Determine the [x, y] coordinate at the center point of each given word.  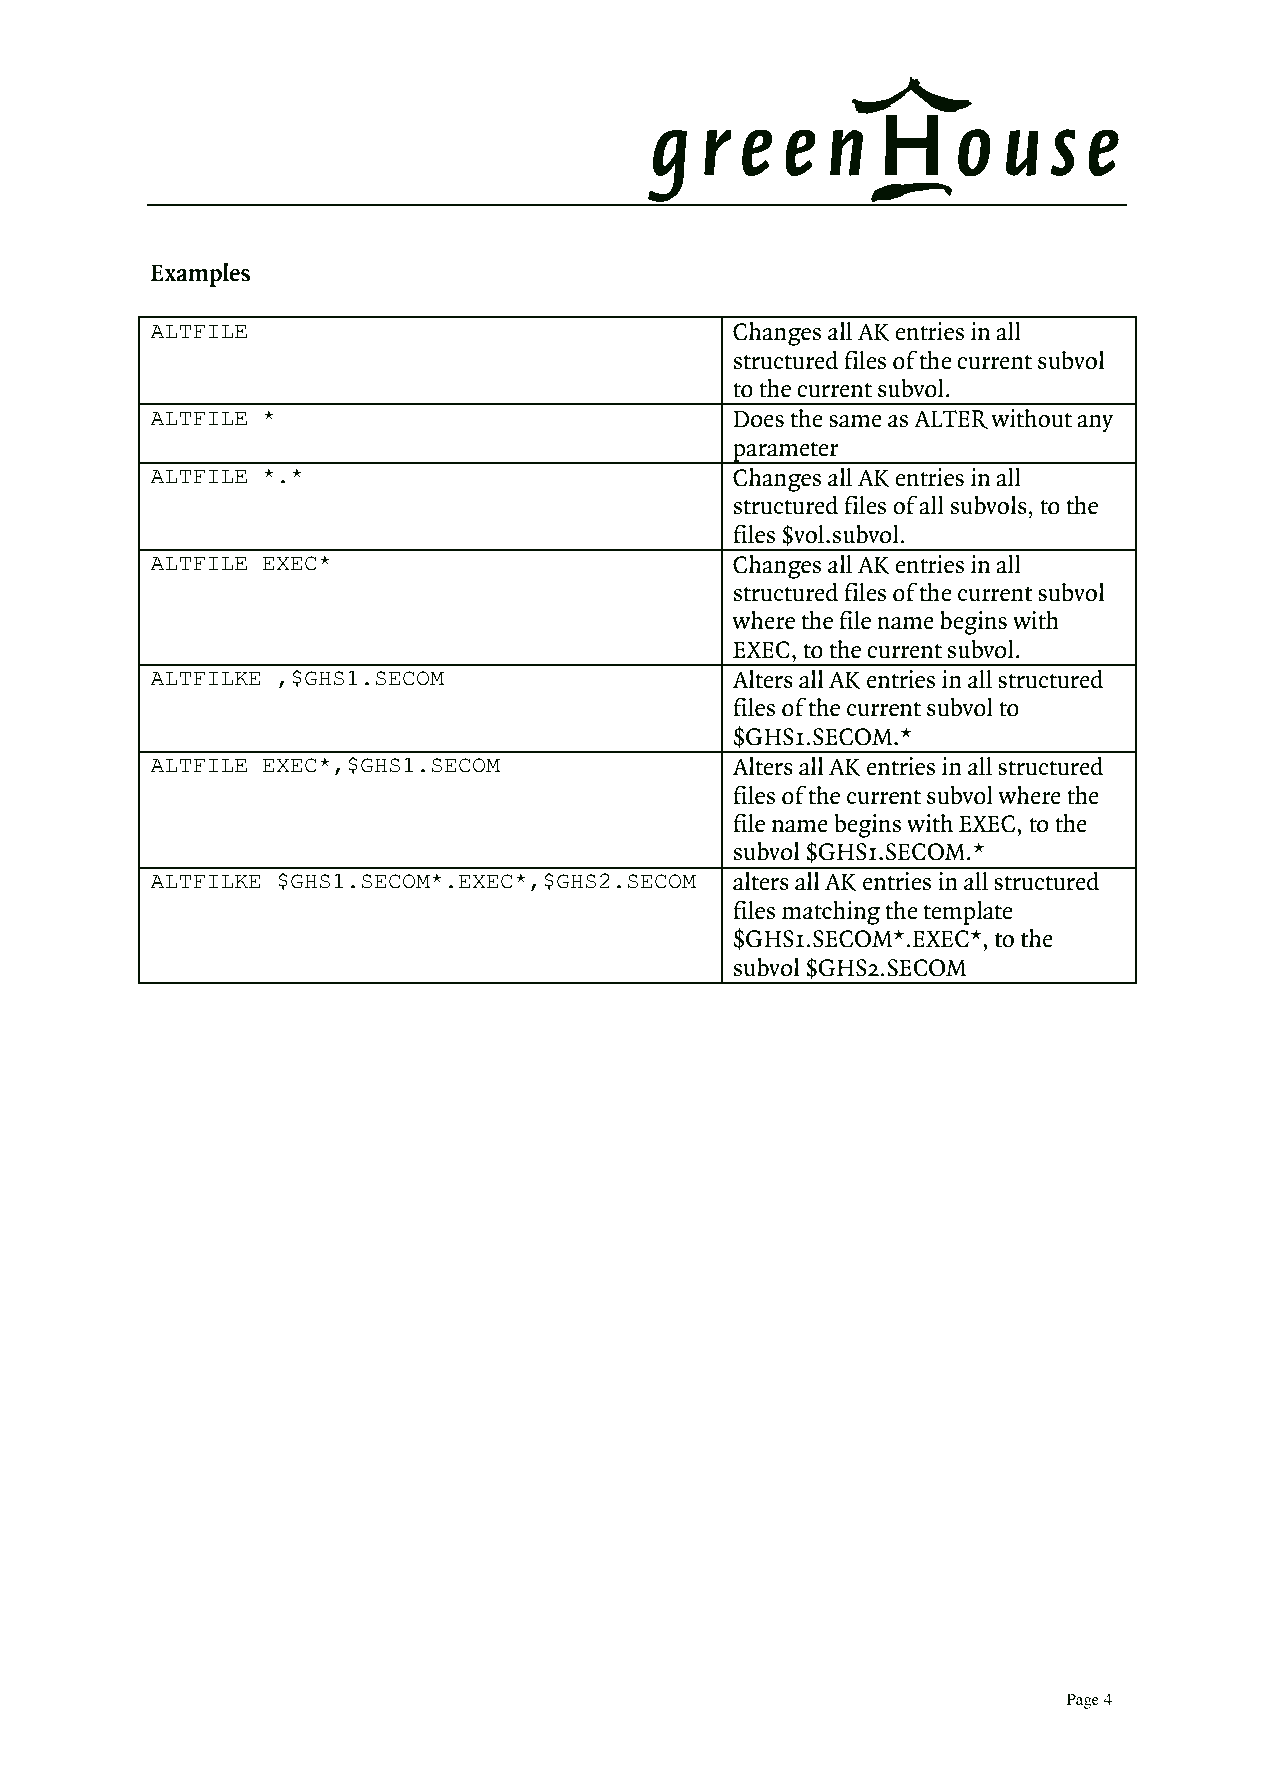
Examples [200, 274]
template [968, 913]
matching [831, 913]
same [855, 421]
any [1095, 424]
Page [1083, 1701]
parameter [786, 452]
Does [758, 419]
